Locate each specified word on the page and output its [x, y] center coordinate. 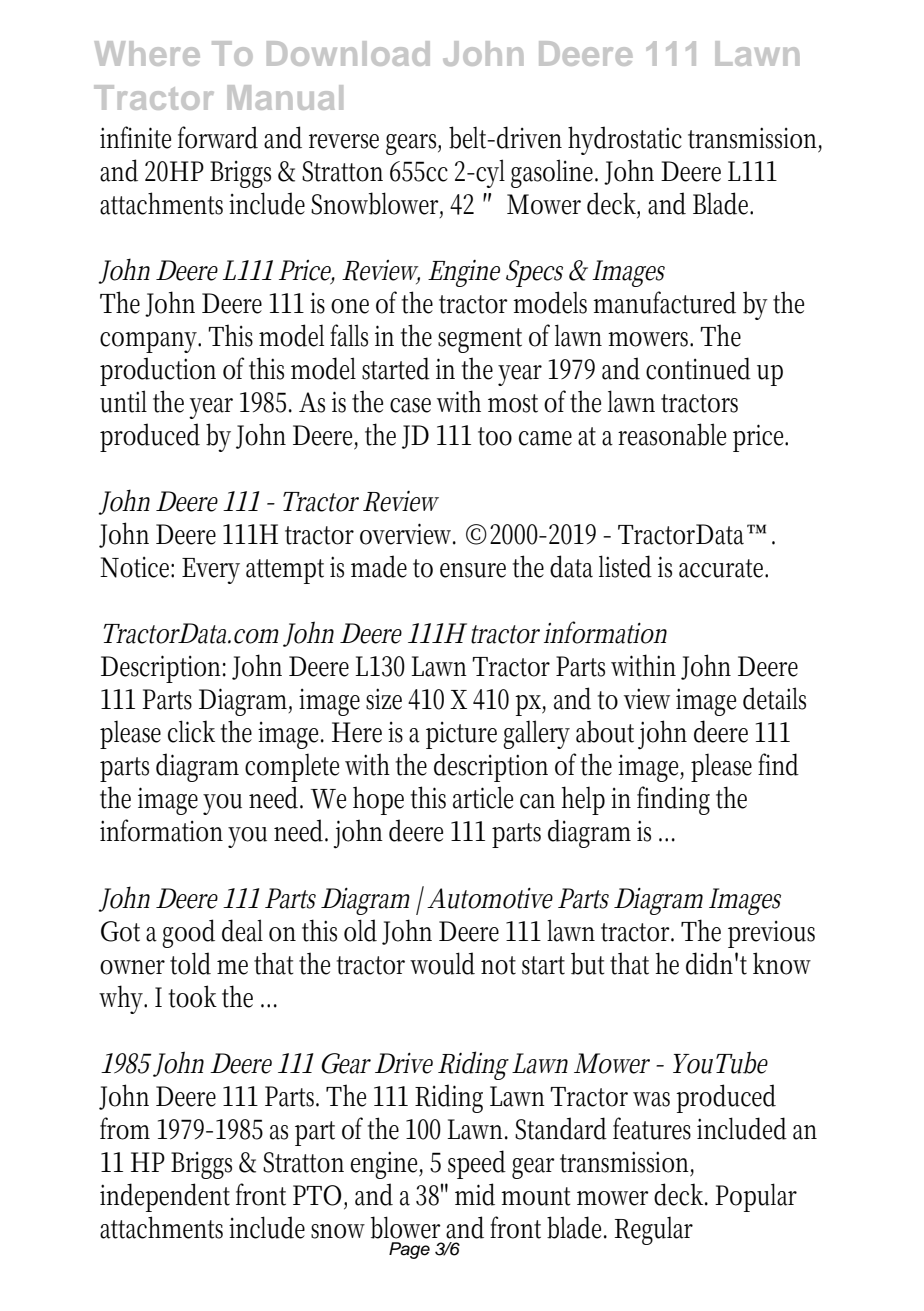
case [410, 405]
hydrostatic [625, 140]
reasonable [672, 434]
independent [165, 1197]
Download [348, 53]
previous [771, 934]
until [123, 401]
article [483, 797]
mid [475, 1194]
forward [218, 137]
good [188, 933]
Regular [654, 1231]
